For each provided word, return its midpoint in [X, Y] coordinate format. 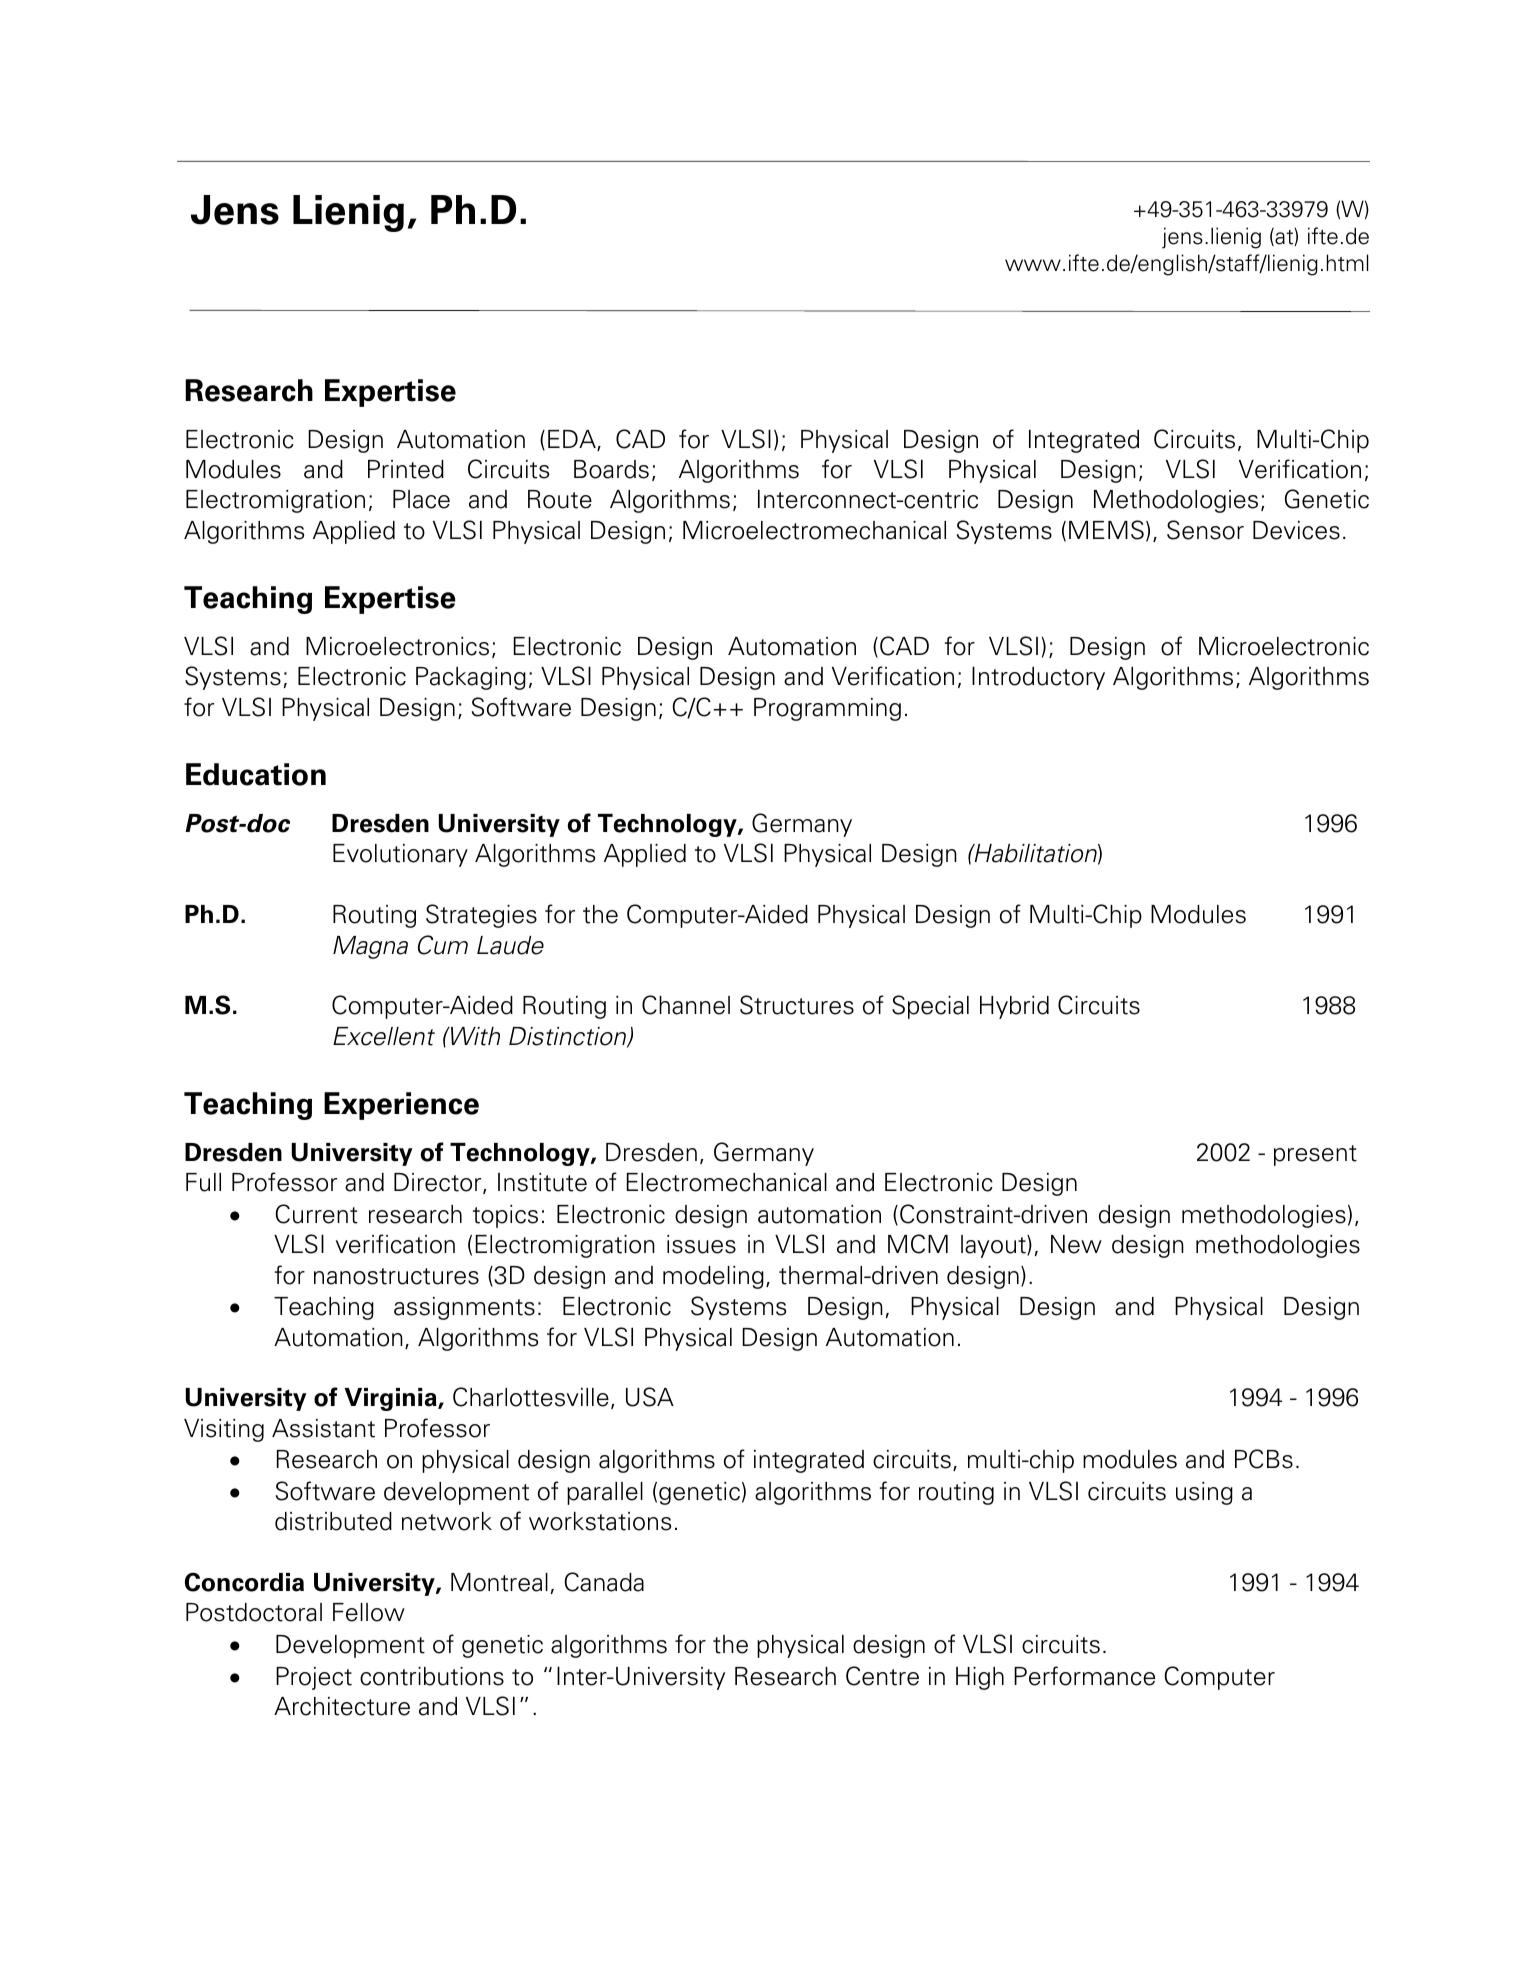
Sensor [1205, 530]
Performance [1084, 1676]
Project [314, 1678]
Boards [611, 469]
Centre [882, 1676]
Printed [406, 469]
